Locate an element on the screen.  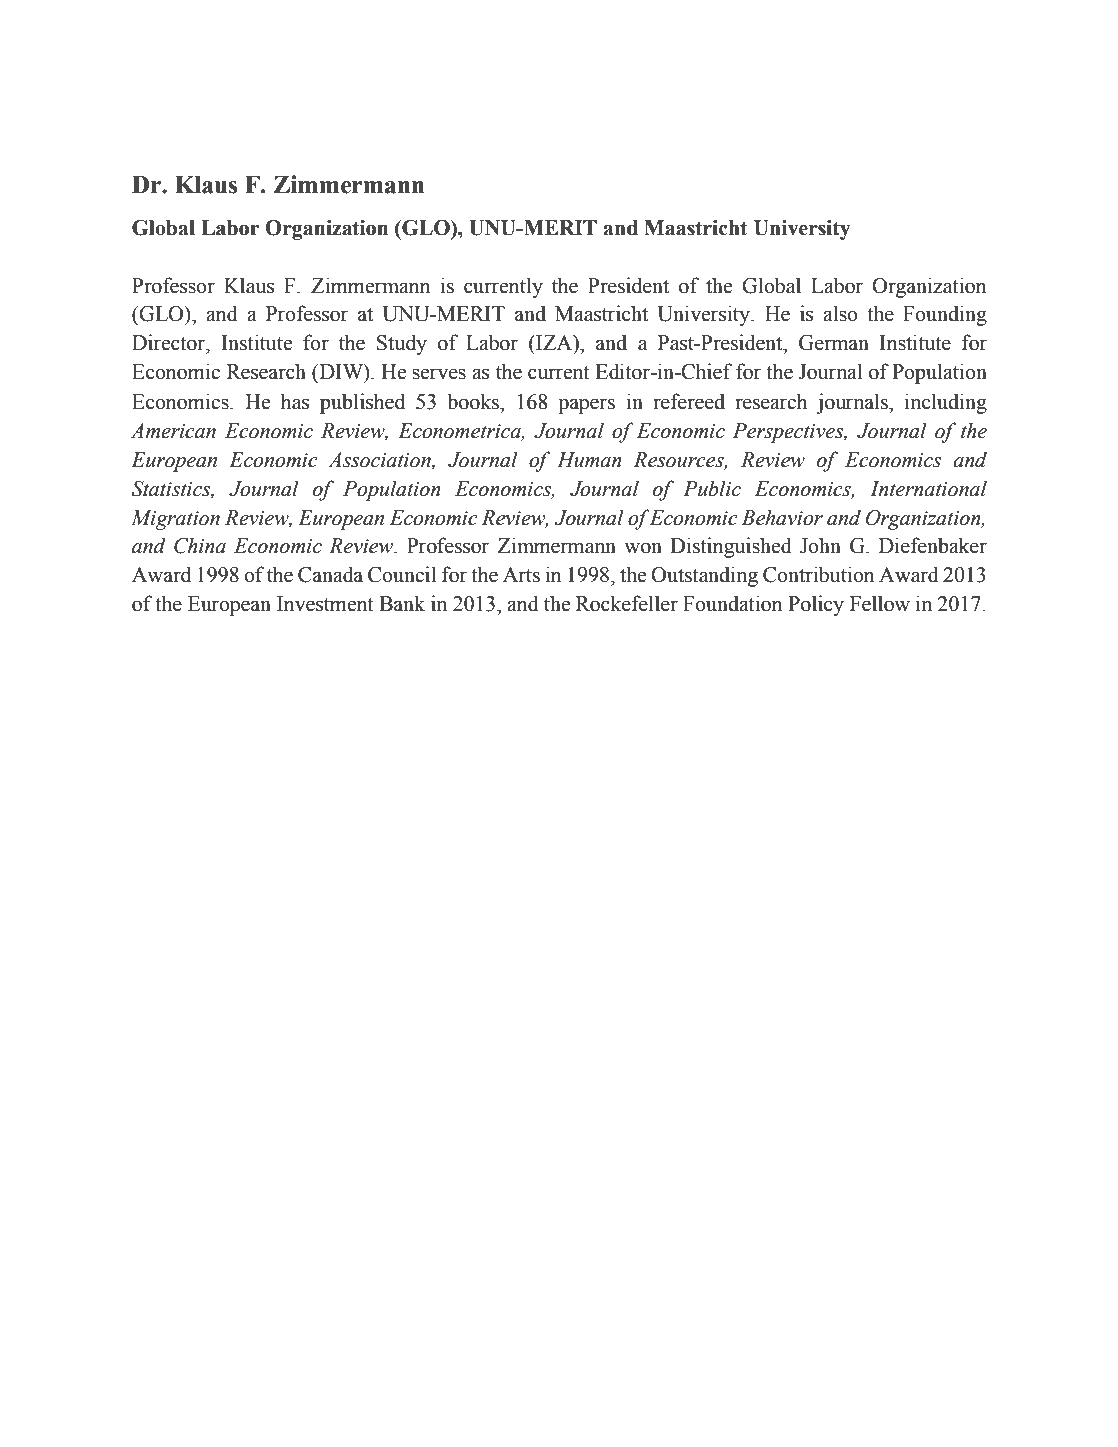
also is located at coordinates (840, 313).
